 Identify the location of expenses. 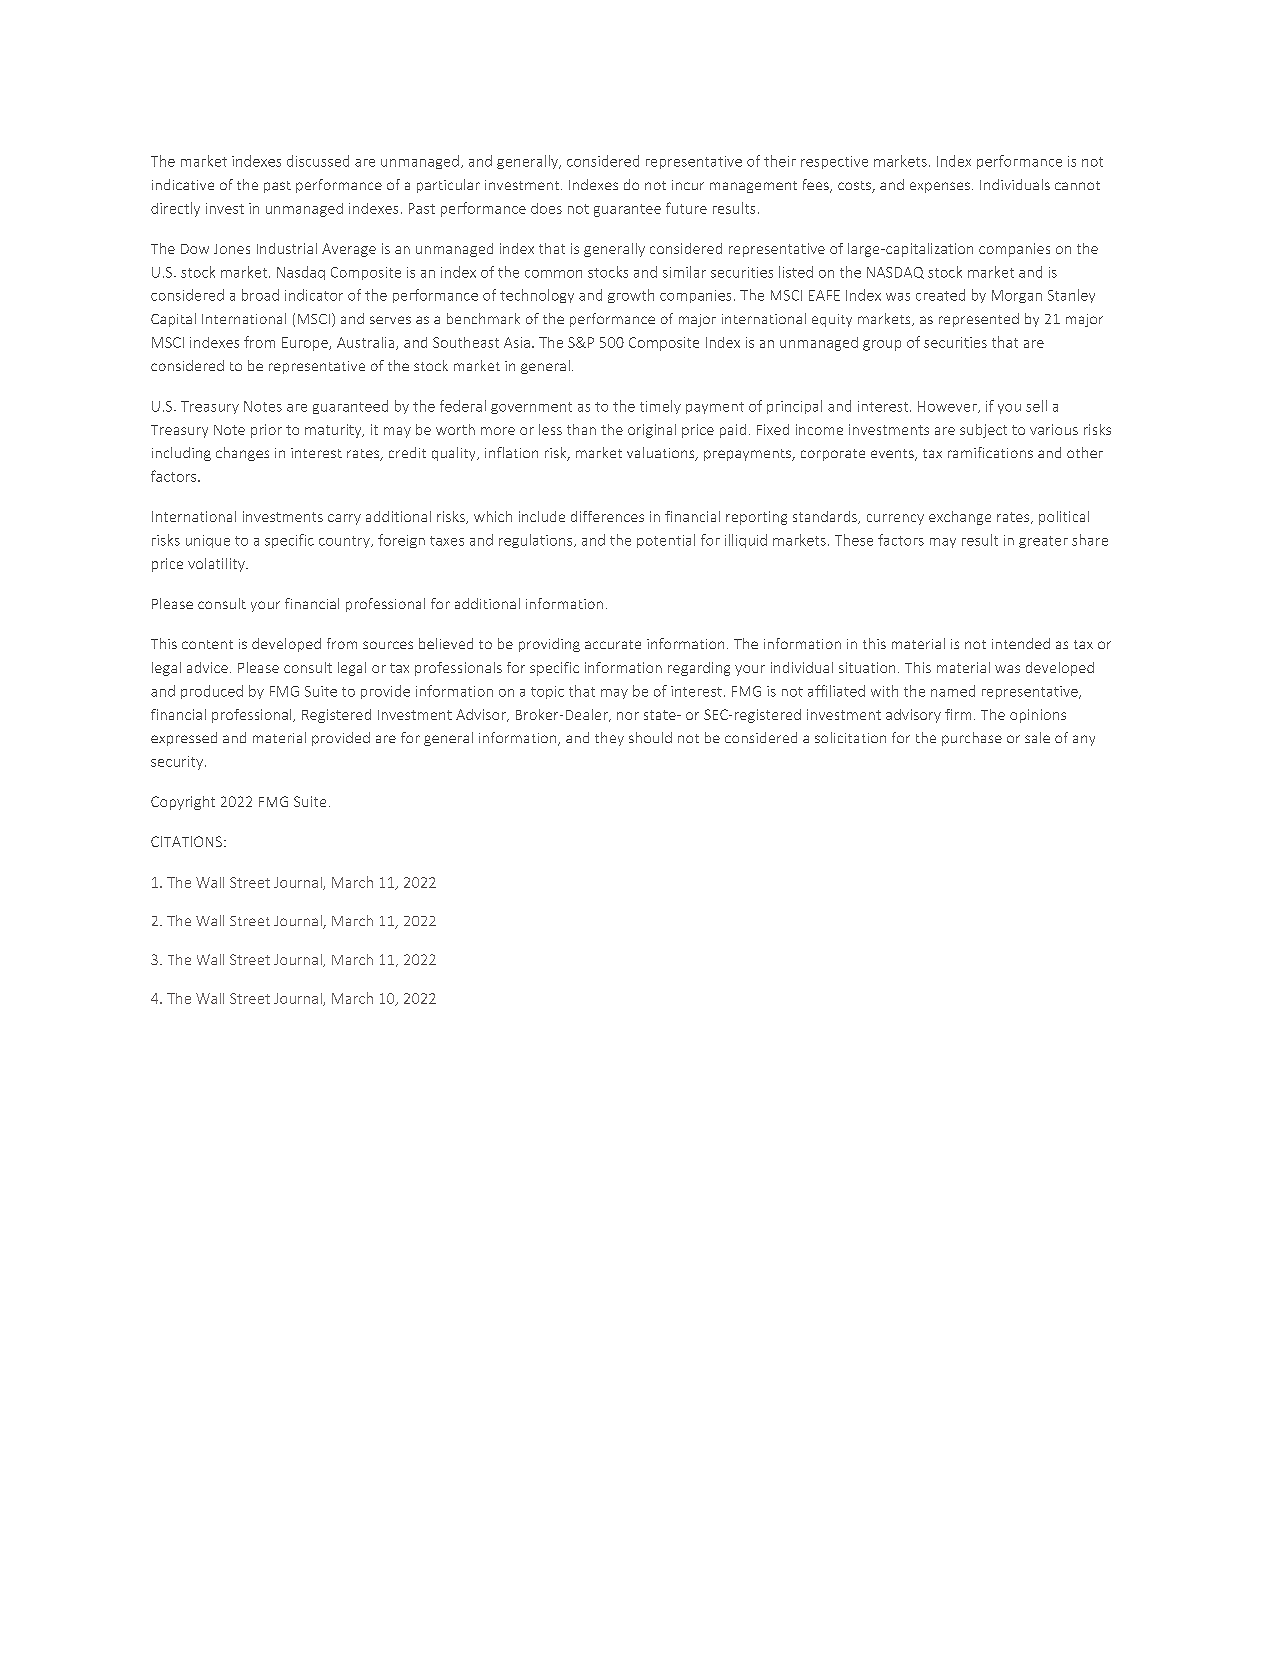
(940, 187).
